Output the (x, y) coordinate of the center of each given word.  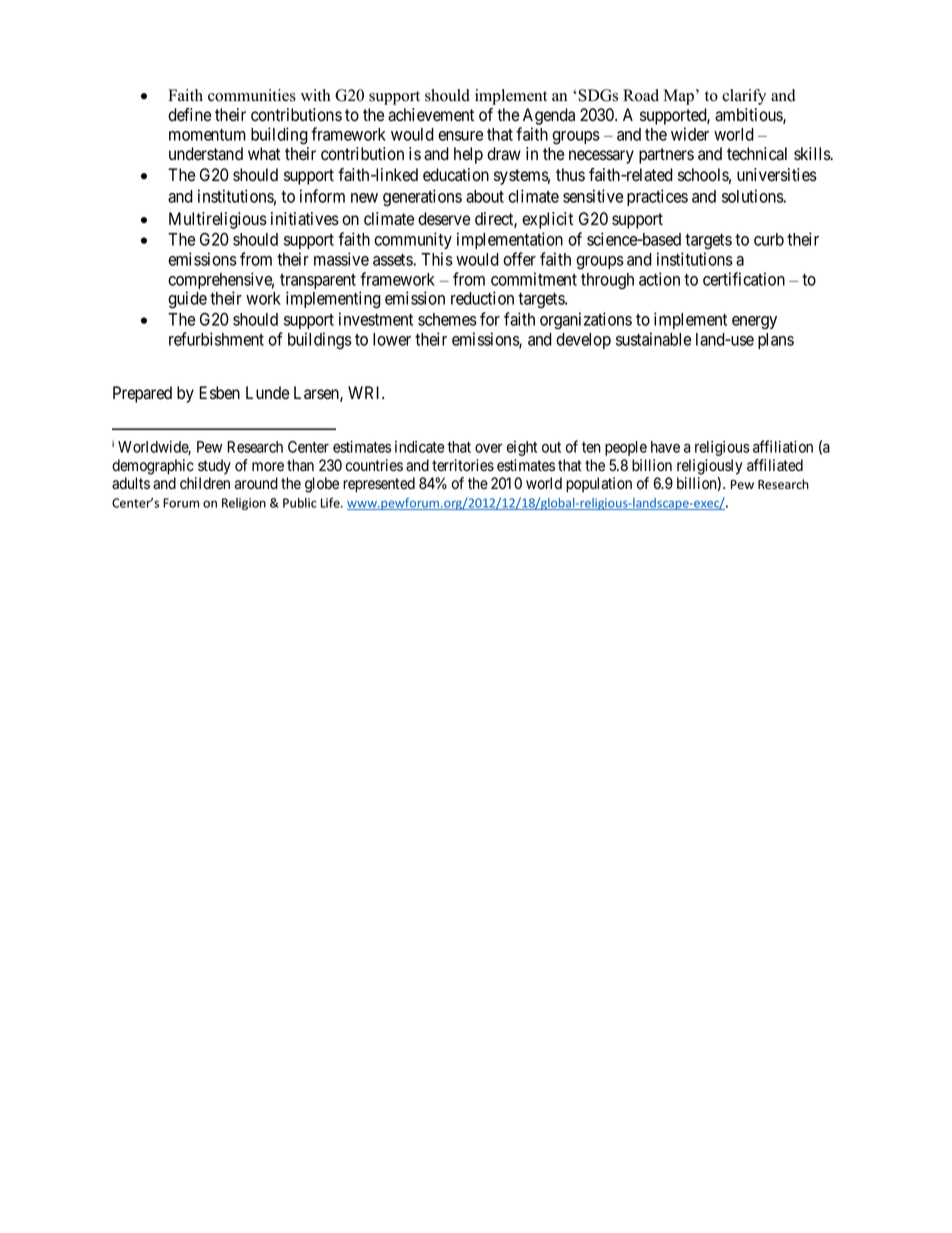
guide (187, 300)
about (485, 196)
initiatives (305, 219)
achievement (431, 115)
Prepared (142, 394)
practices (657, 197)
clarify (744, 97)
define (189, 115)
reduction (482, 298)
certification (744, 279)
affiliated (775, 465)
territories (463, 465)
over (489, 448)
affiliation (783, 446)
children (205, 483)
